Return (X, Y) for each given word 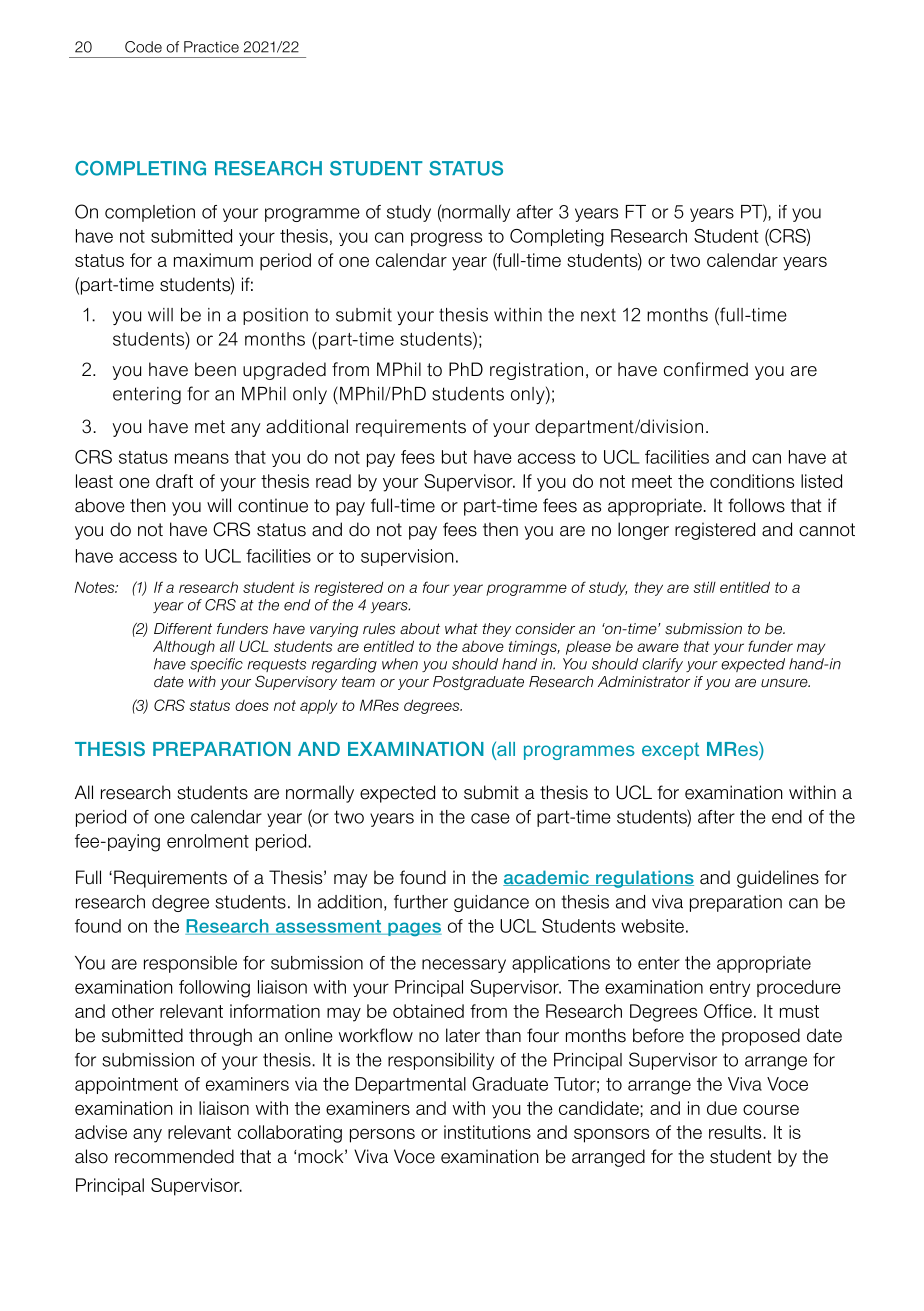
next (598, 315)
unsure (785, 683)
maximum (213, 260)
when (400, 664)
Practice (211, 47)
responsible (190, 964)
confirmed (706, 369)
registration (536, 371)
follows (756, 505)
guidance (491, 903)
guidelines (778, 879)
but (454, 457)
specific (216, 665)
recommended (174, 1156)
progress (446, 239)
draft (174, 481)
